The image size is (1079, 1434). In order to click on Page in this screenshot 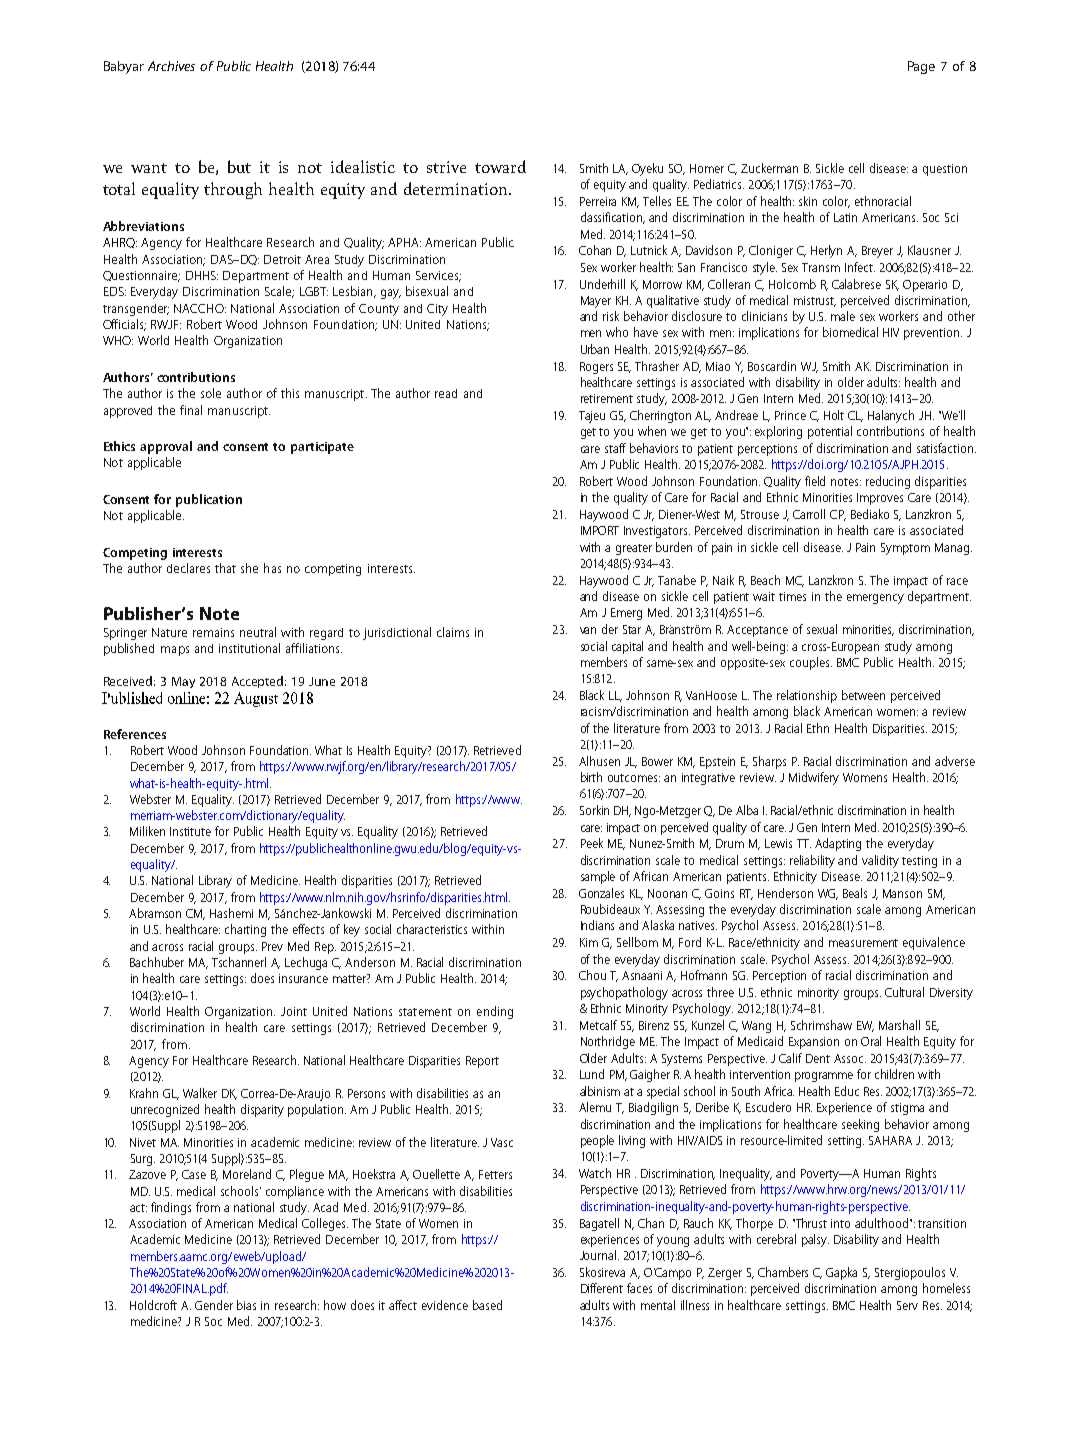, I will do `click(921, 67)`.
